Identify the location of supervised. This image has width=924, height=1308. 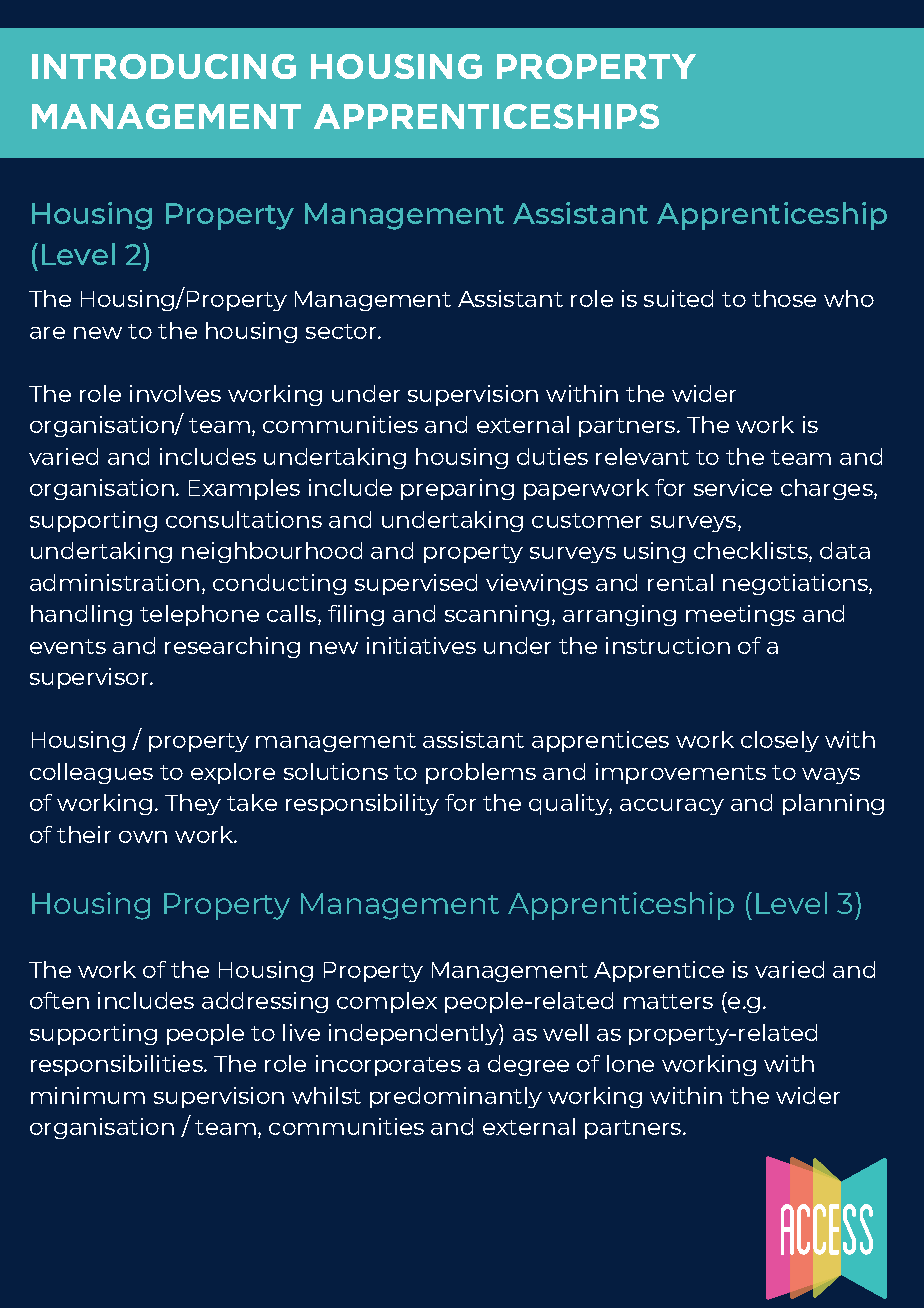
(416, 584).
